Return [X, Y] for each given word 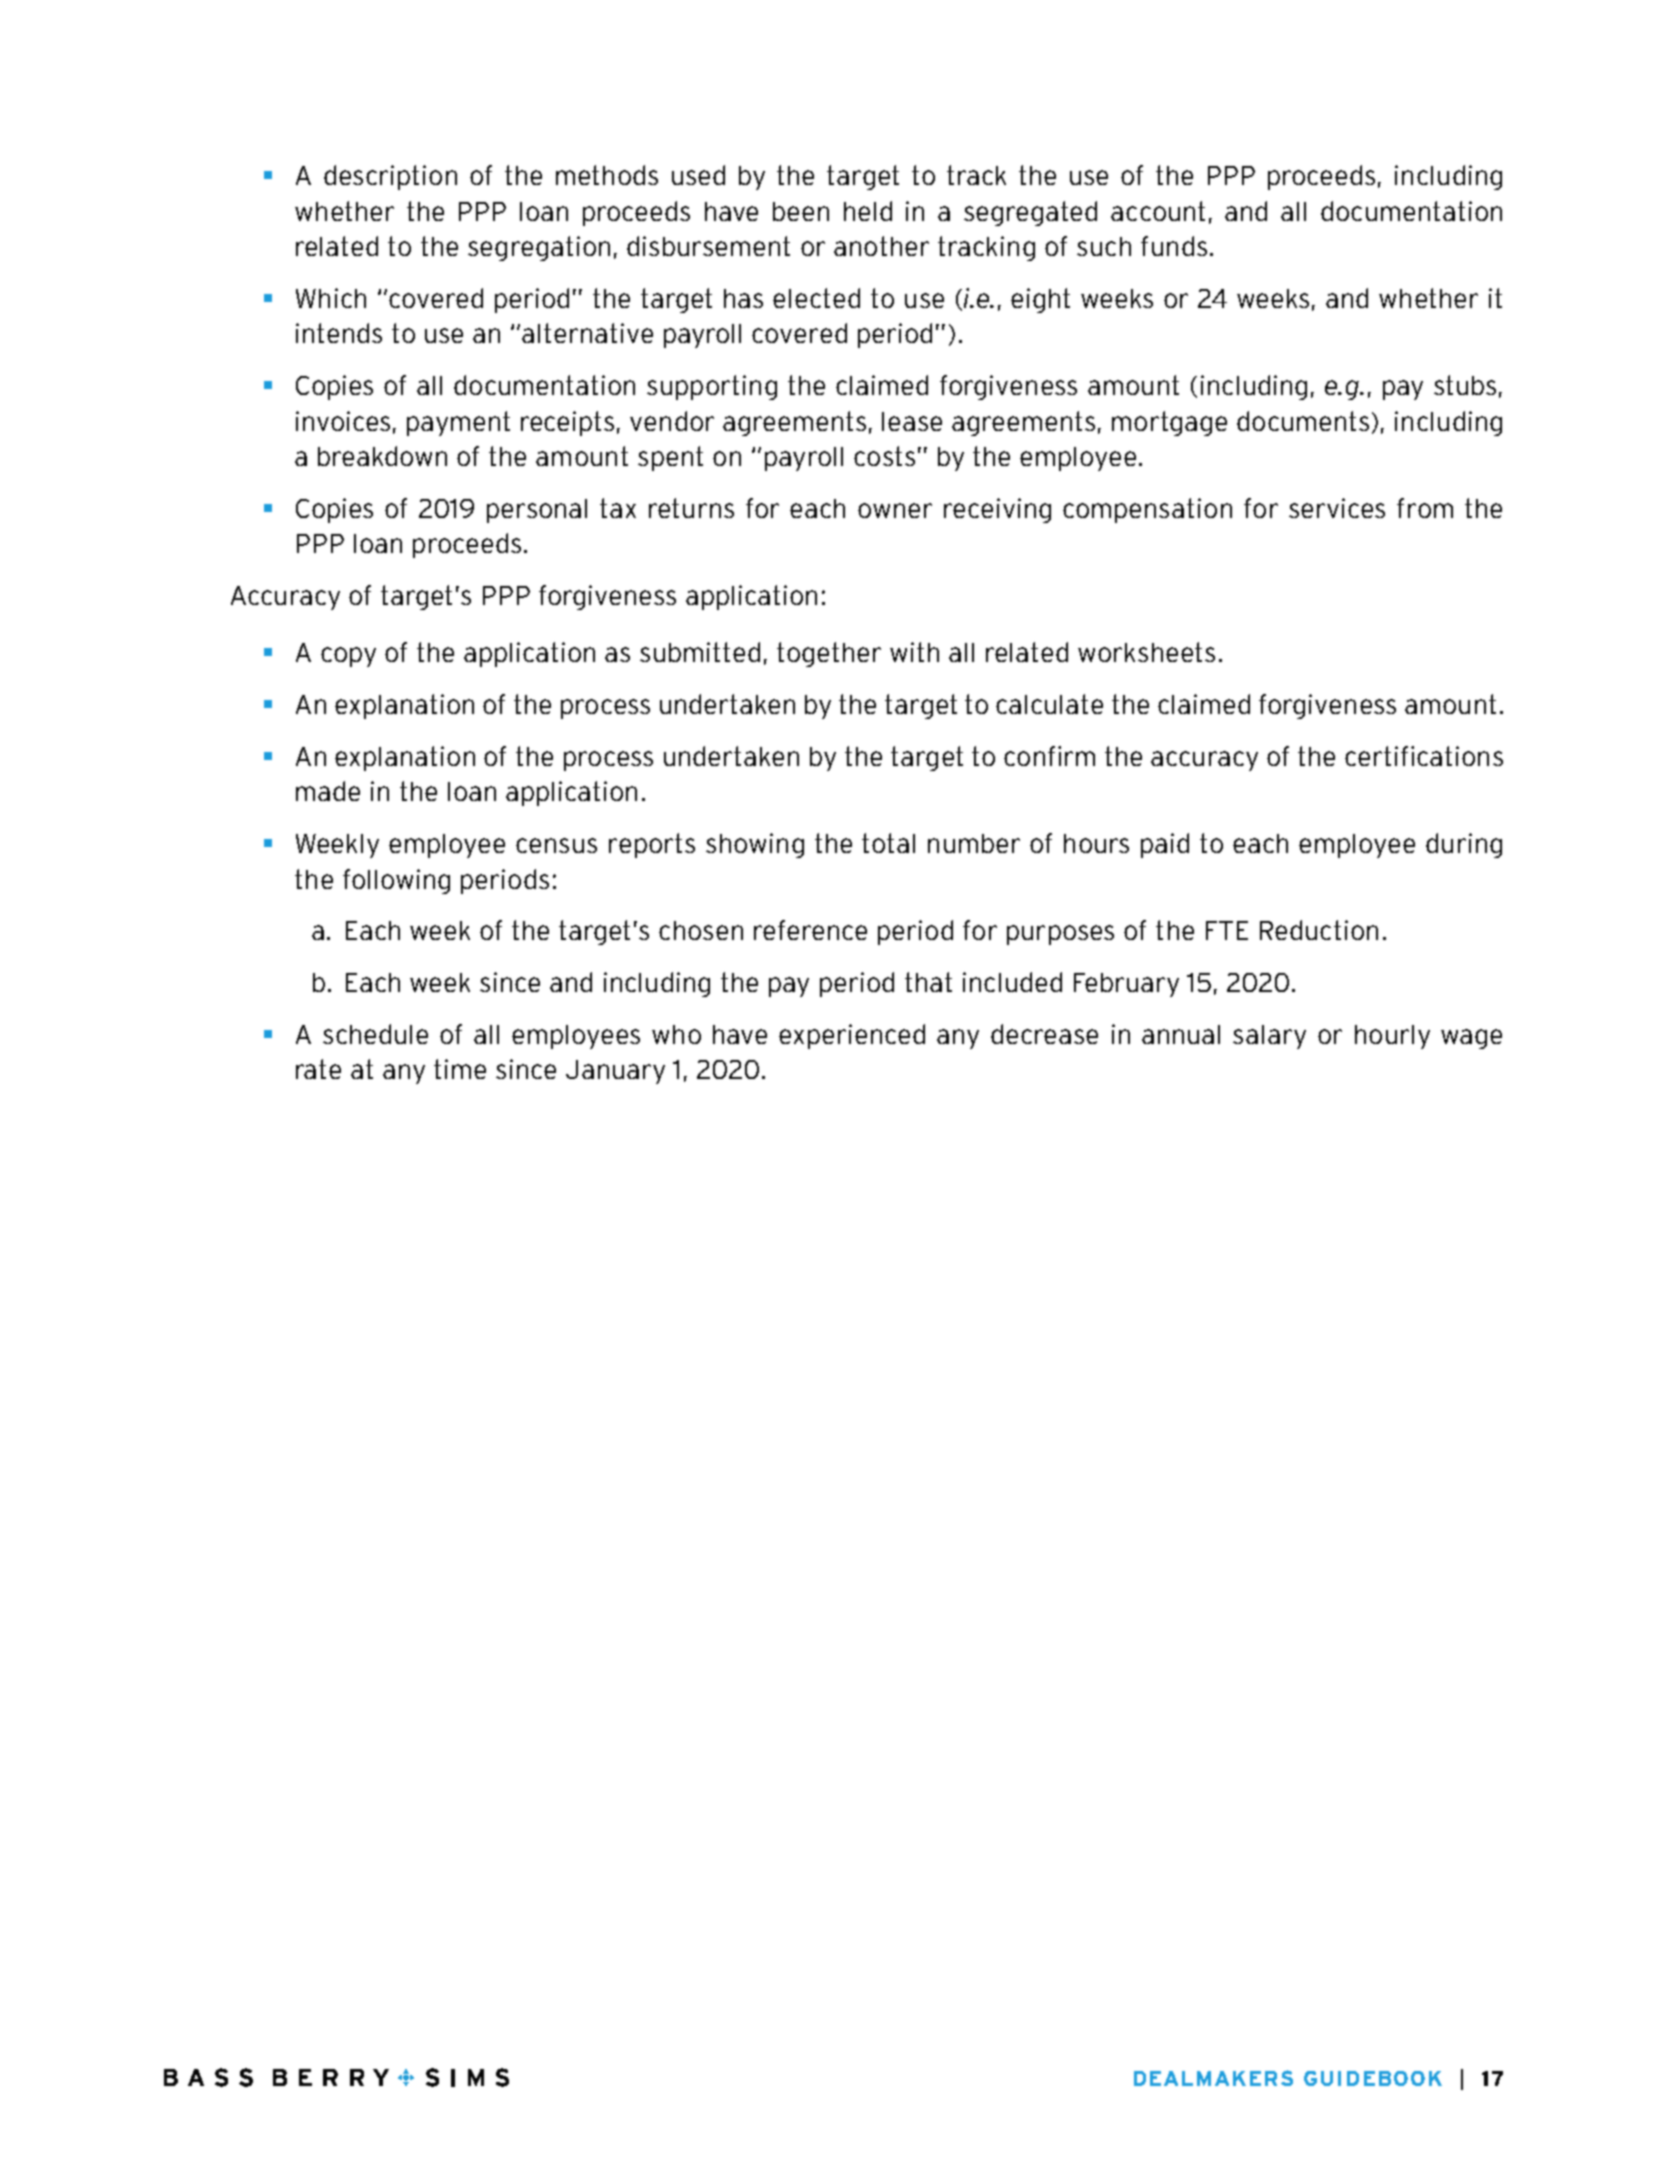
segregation [539, 248]
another [881, 246]
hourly [1392, 1037]
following [396, 881]
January [615, 1072]
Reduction [1319, 930]
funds [1174, 246]
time [460, 1069]
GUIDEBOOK [1373, 2078]
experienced [852, 1036]
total [888, 843]
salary [1269, 1037]
